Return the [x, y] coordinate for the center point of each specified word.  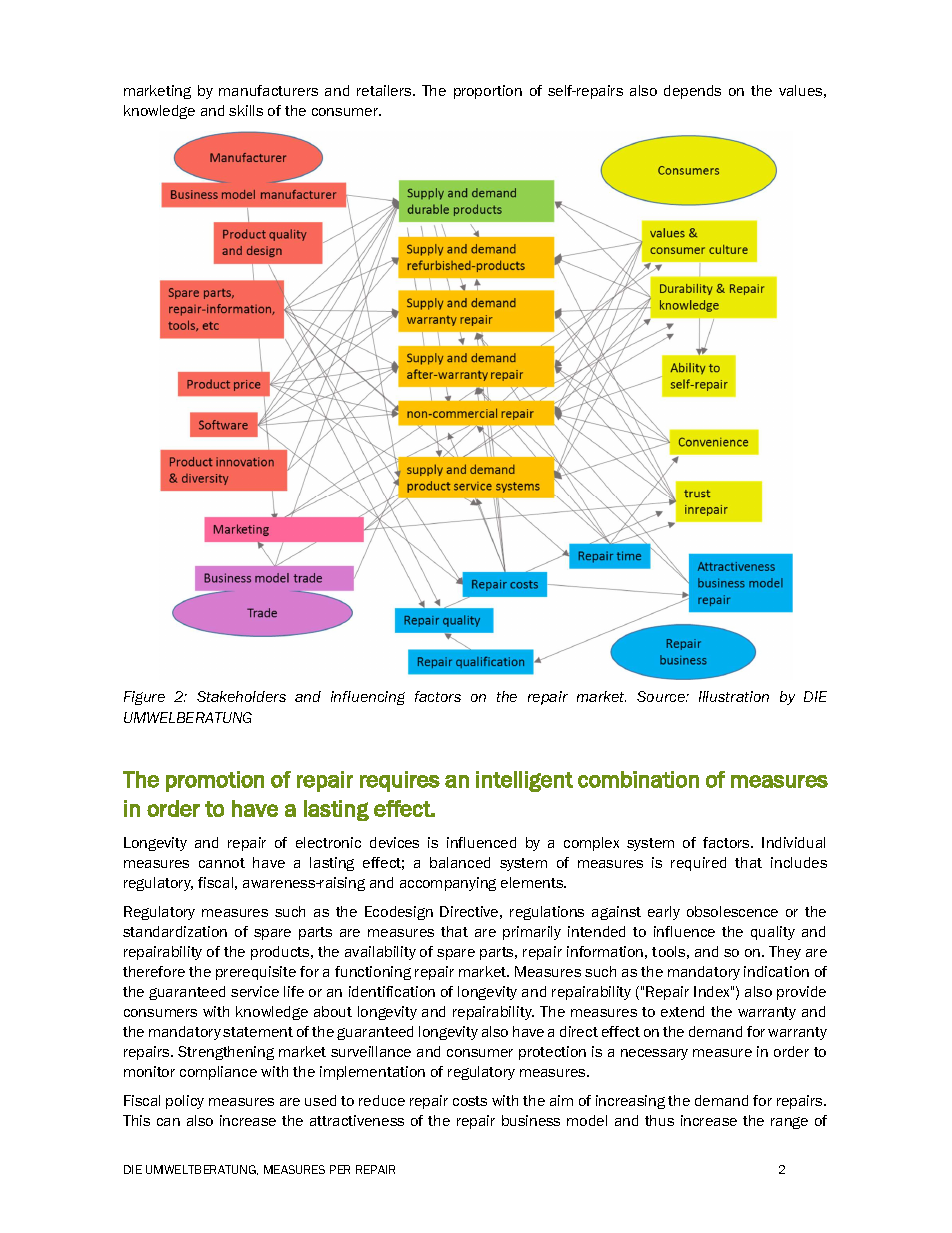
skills [246, 110]
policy [185, 1102]
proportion [488, 92]
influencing [368, 698]
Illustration [734, 696]
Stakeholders [241, 696]
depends [692, 92]
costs [470, 1101]
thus [659, 1120]
